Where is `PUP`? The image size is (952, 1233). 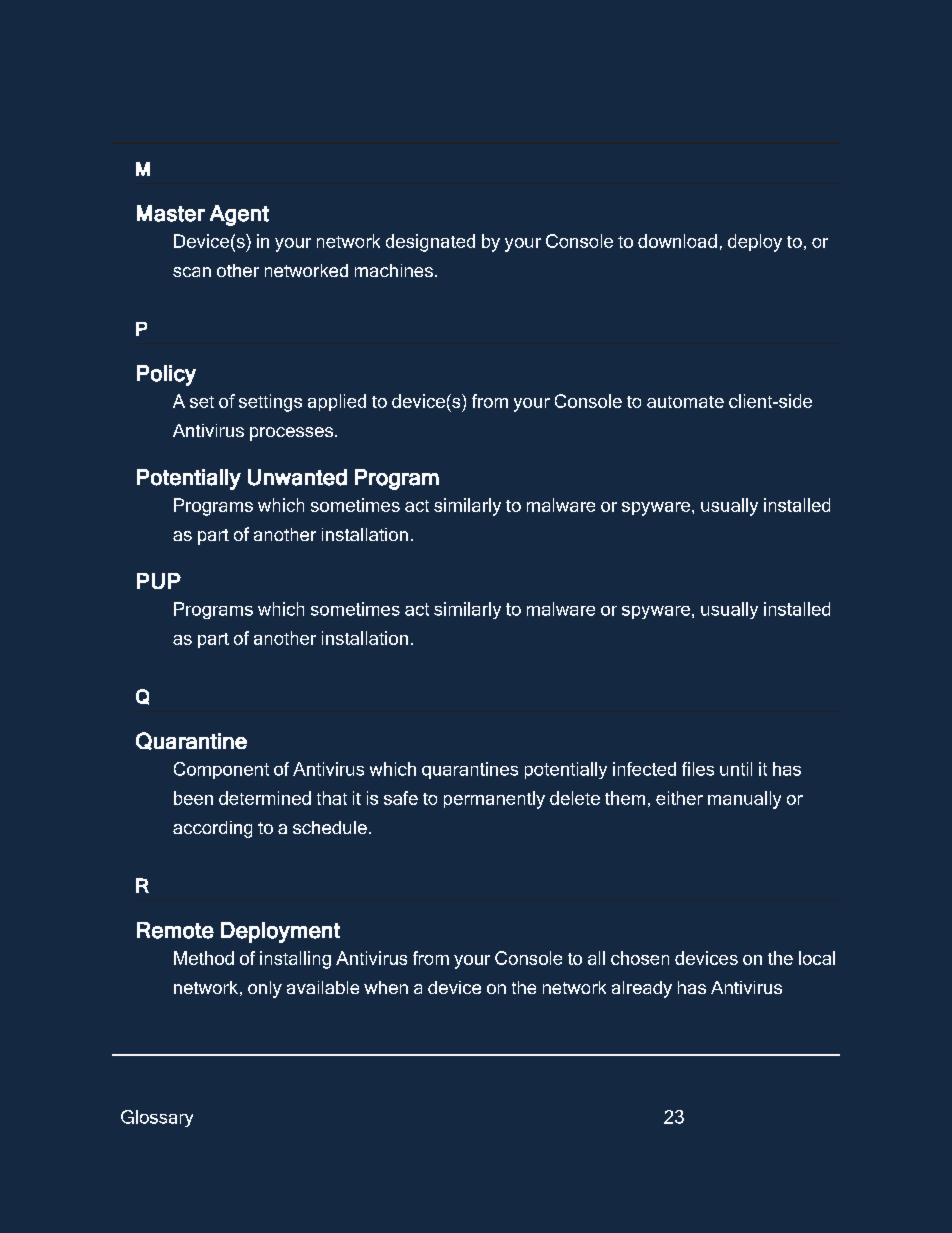
PUP is located at coordinates (159, 581).
